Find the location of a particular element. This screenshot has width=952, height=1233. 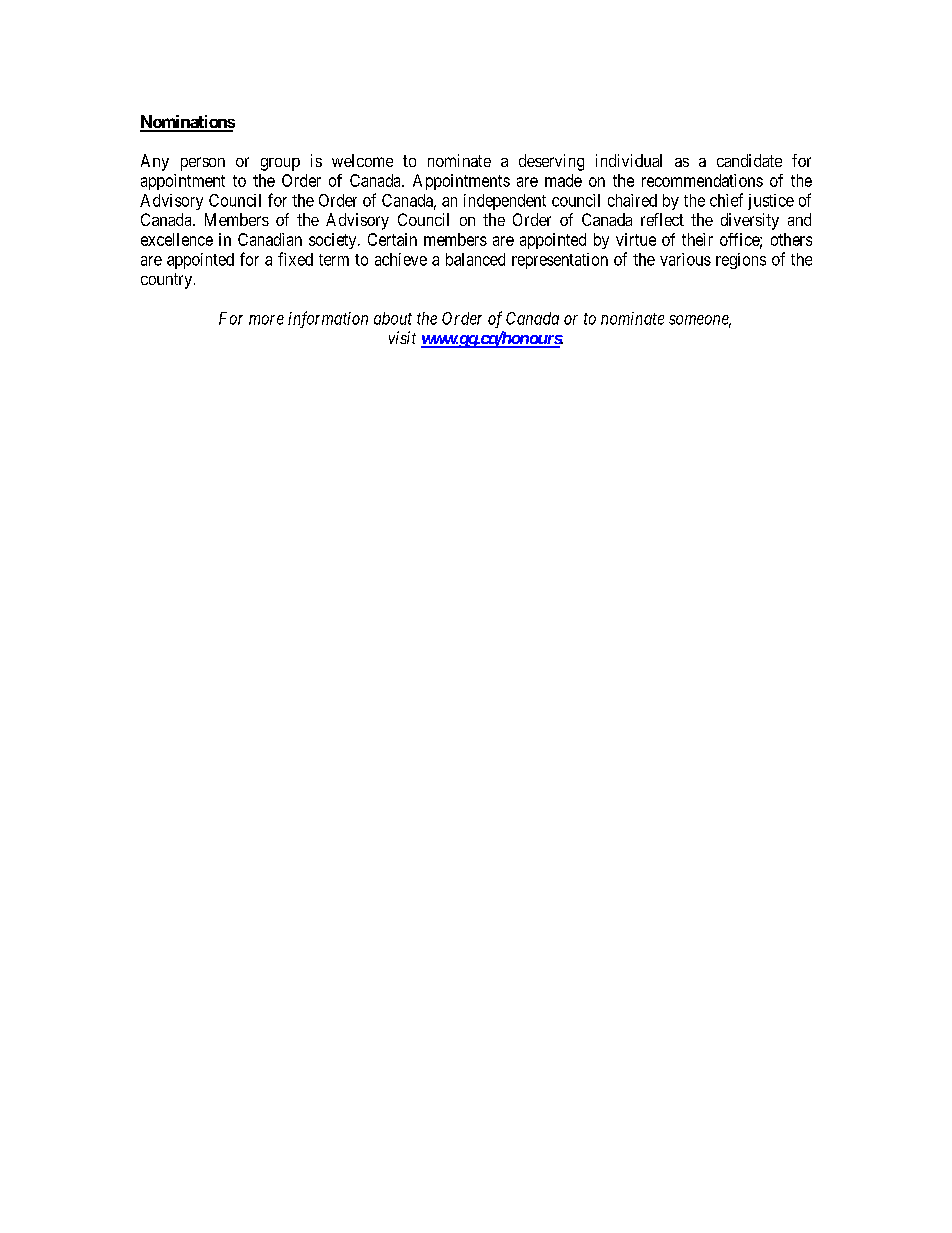

more is located at coordinates (266, 320).
